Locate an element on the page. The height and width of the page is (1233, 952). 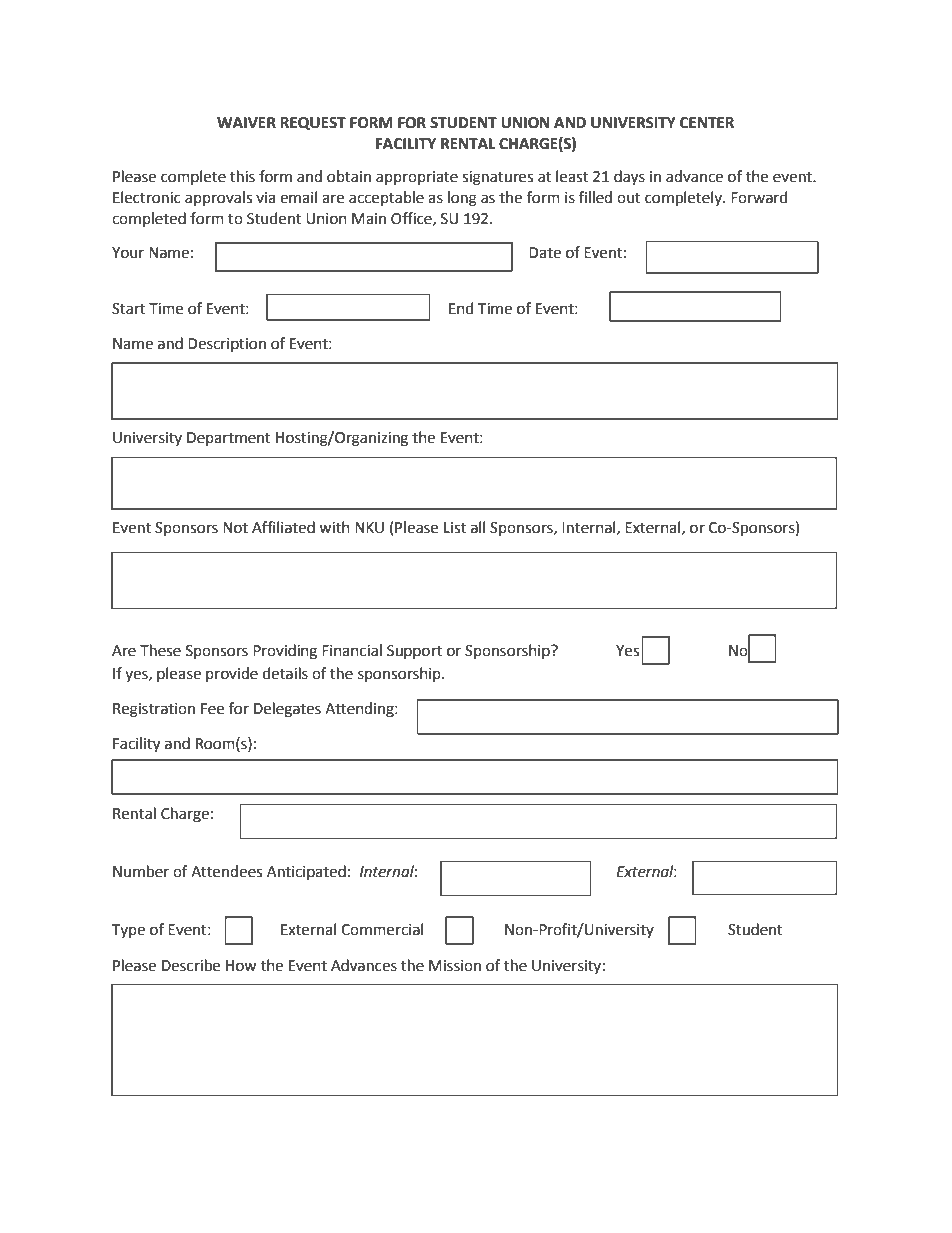
all is located at coordinates (478, 527).
